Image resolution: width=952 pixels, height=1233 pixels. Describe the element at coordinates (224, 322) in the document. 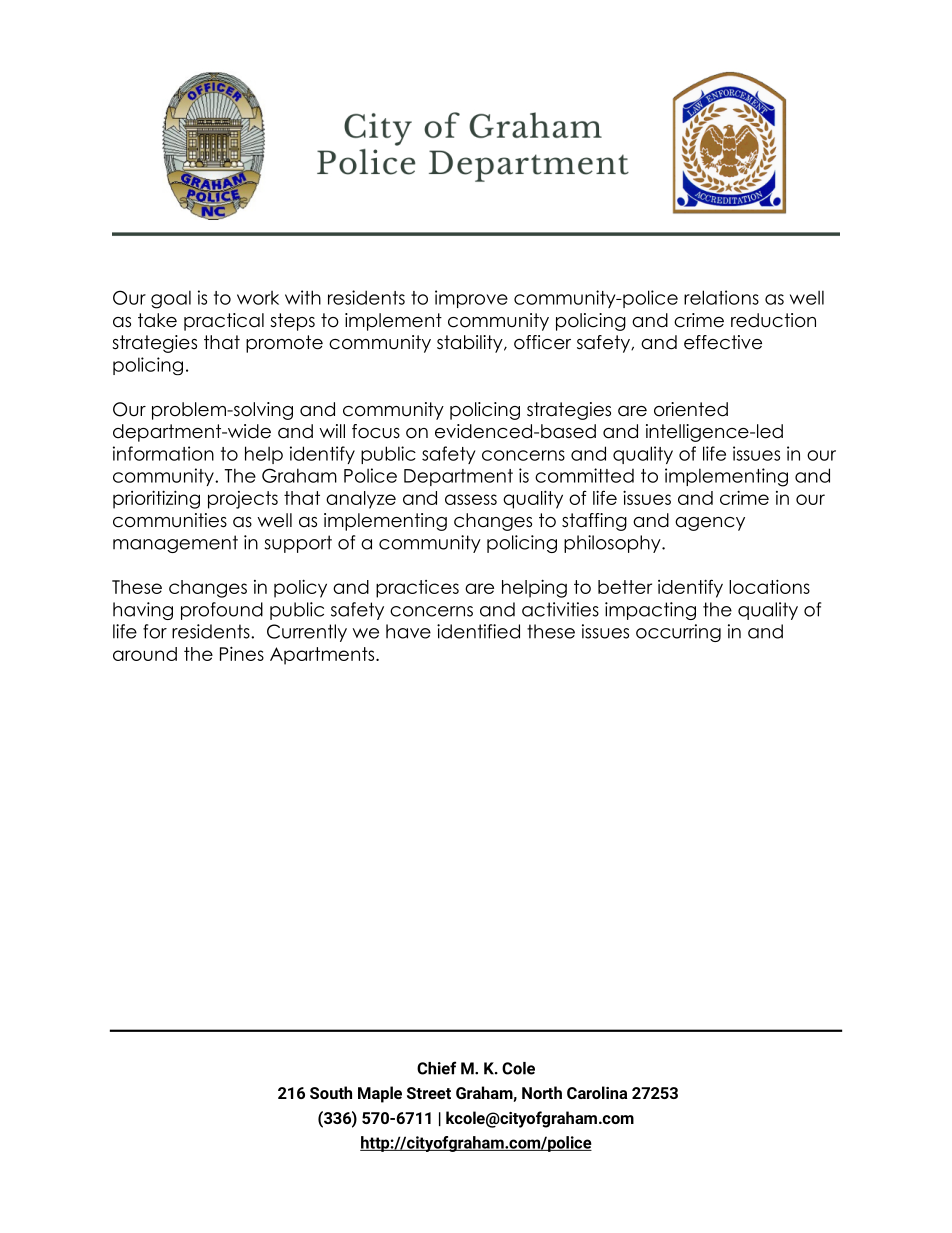

I see `practical` at that location.
